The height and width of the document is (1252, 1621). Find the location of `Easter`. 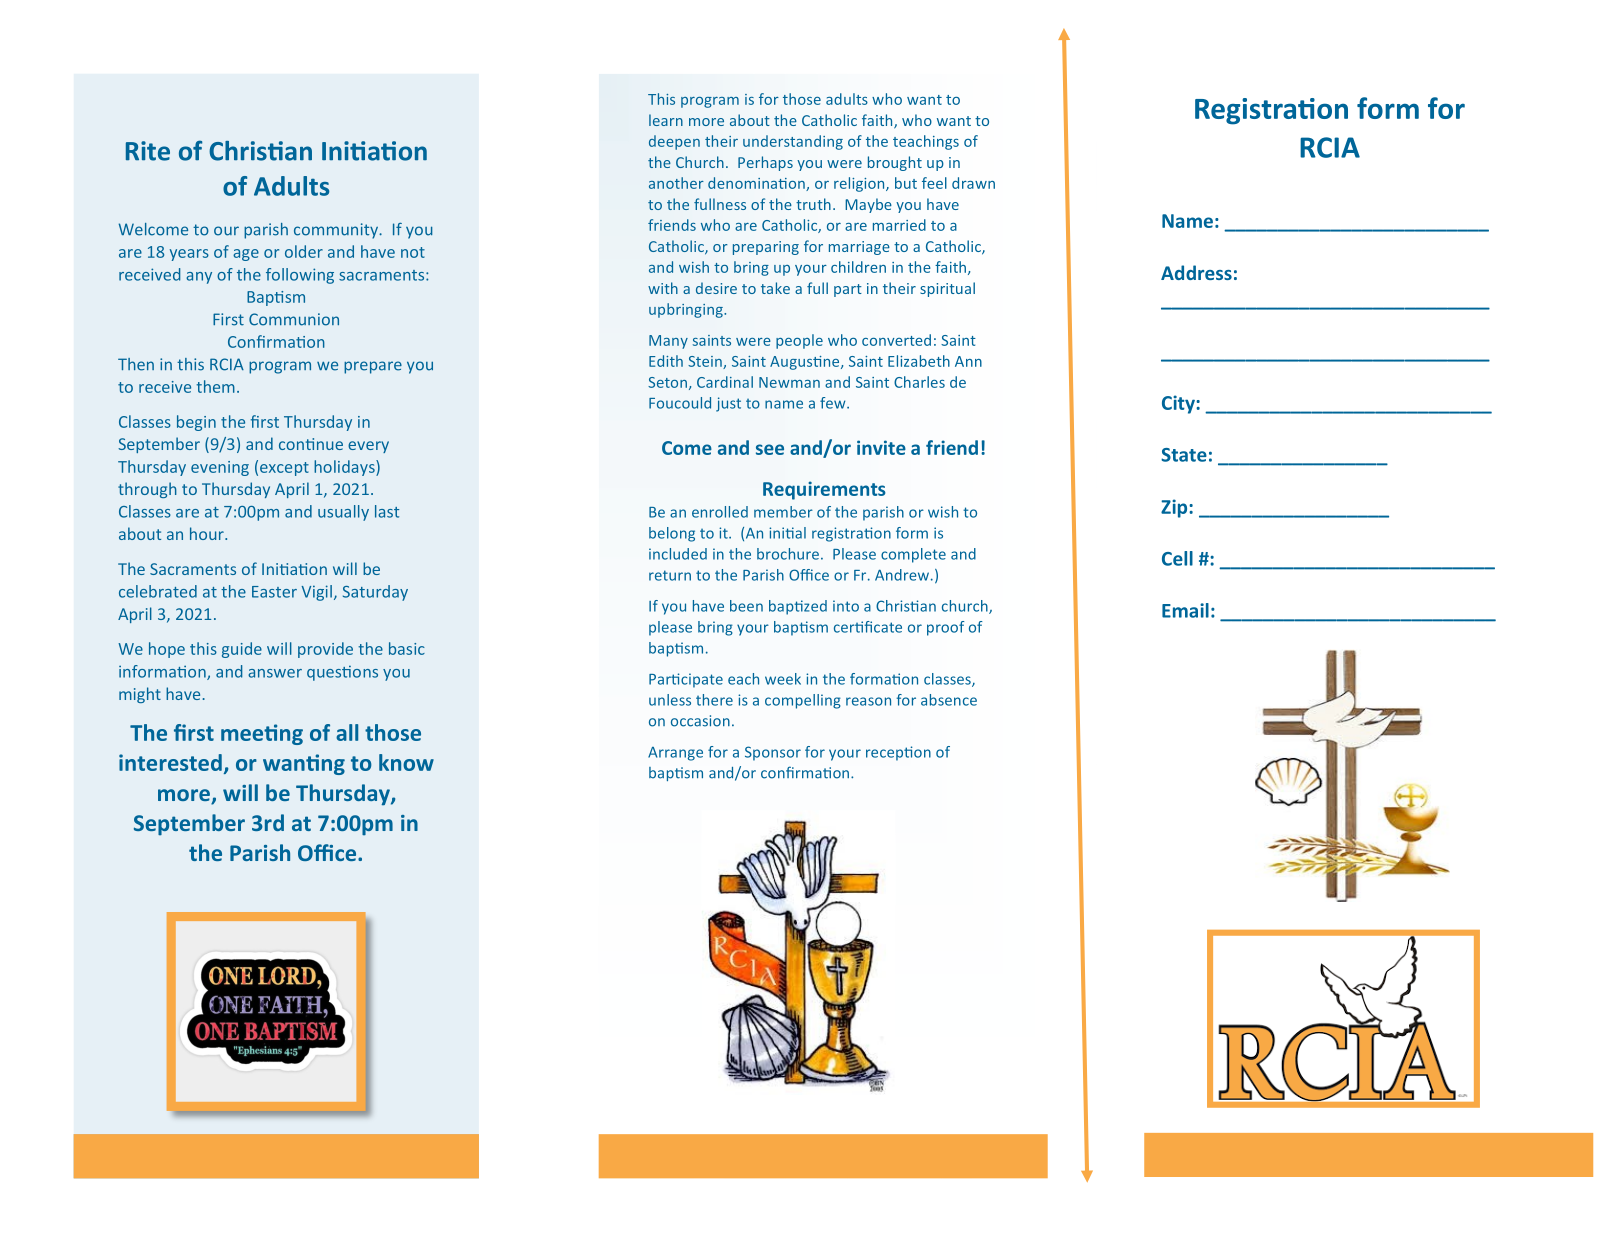

Easter is located at coordinates (274, 592).
